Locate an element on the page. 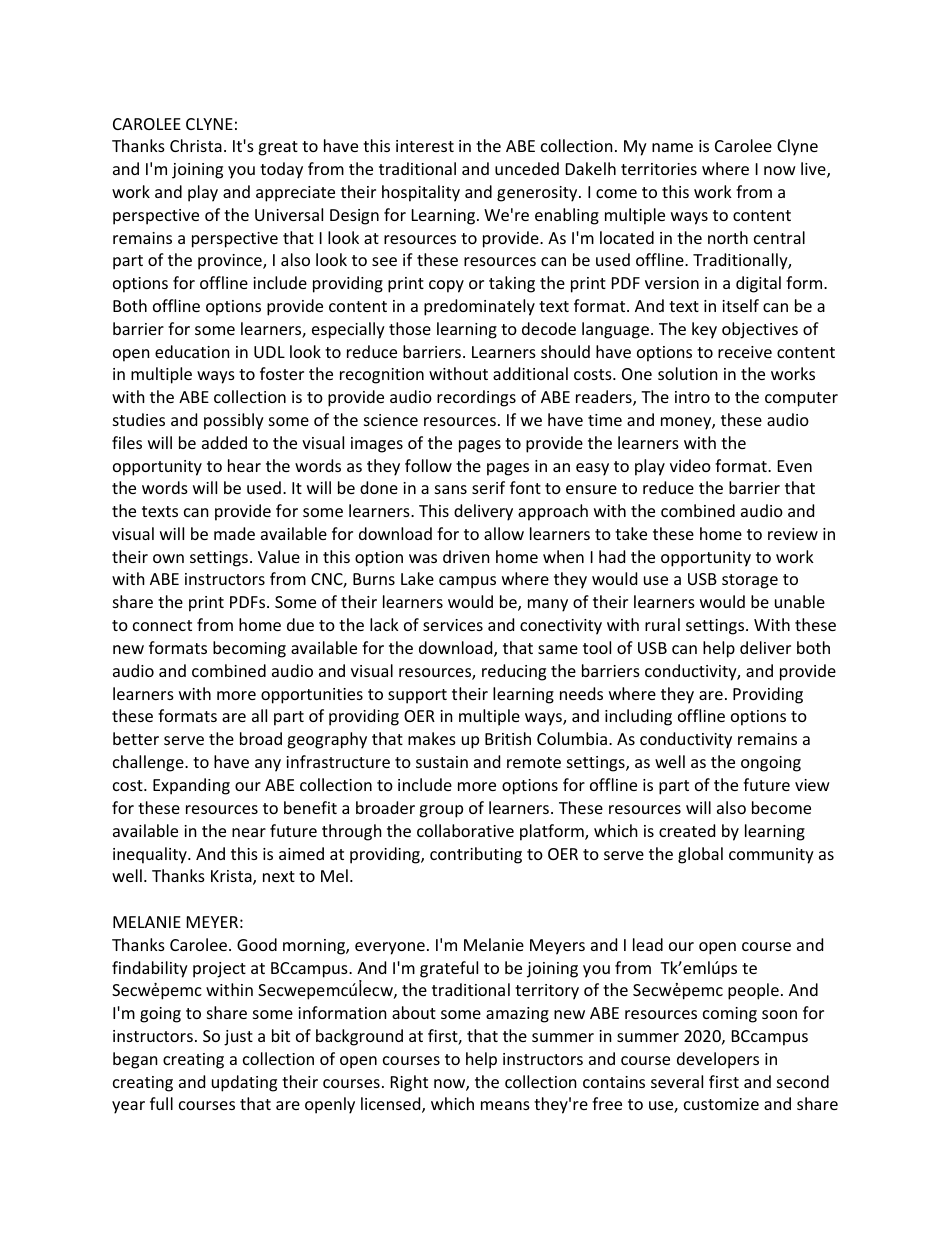 The height and width of the document is (1233, 952). Christa is located at coordinates (196, 145).
